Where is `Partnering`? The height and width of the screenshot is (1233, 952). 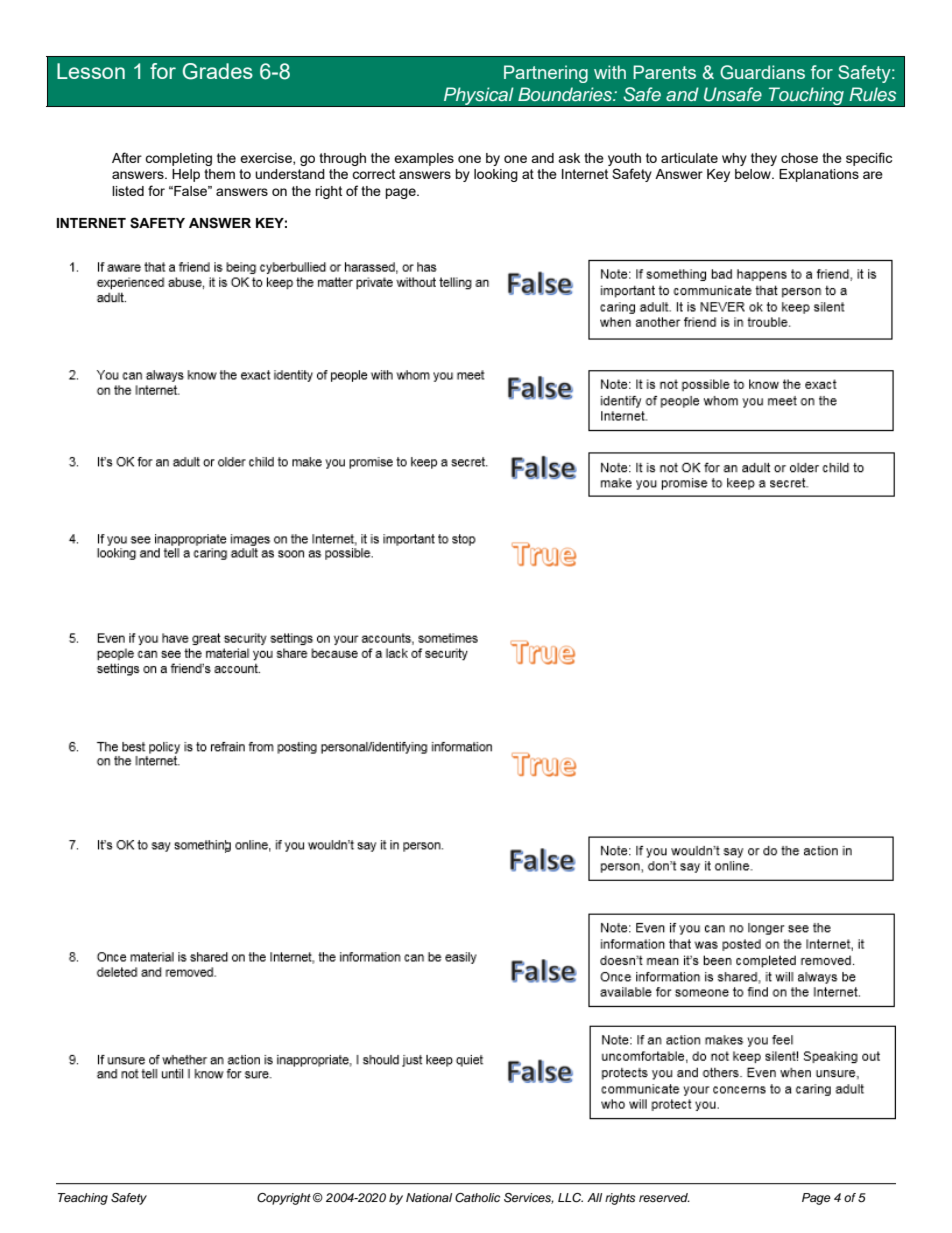 Partnering is located at coordinates (546, 74).
